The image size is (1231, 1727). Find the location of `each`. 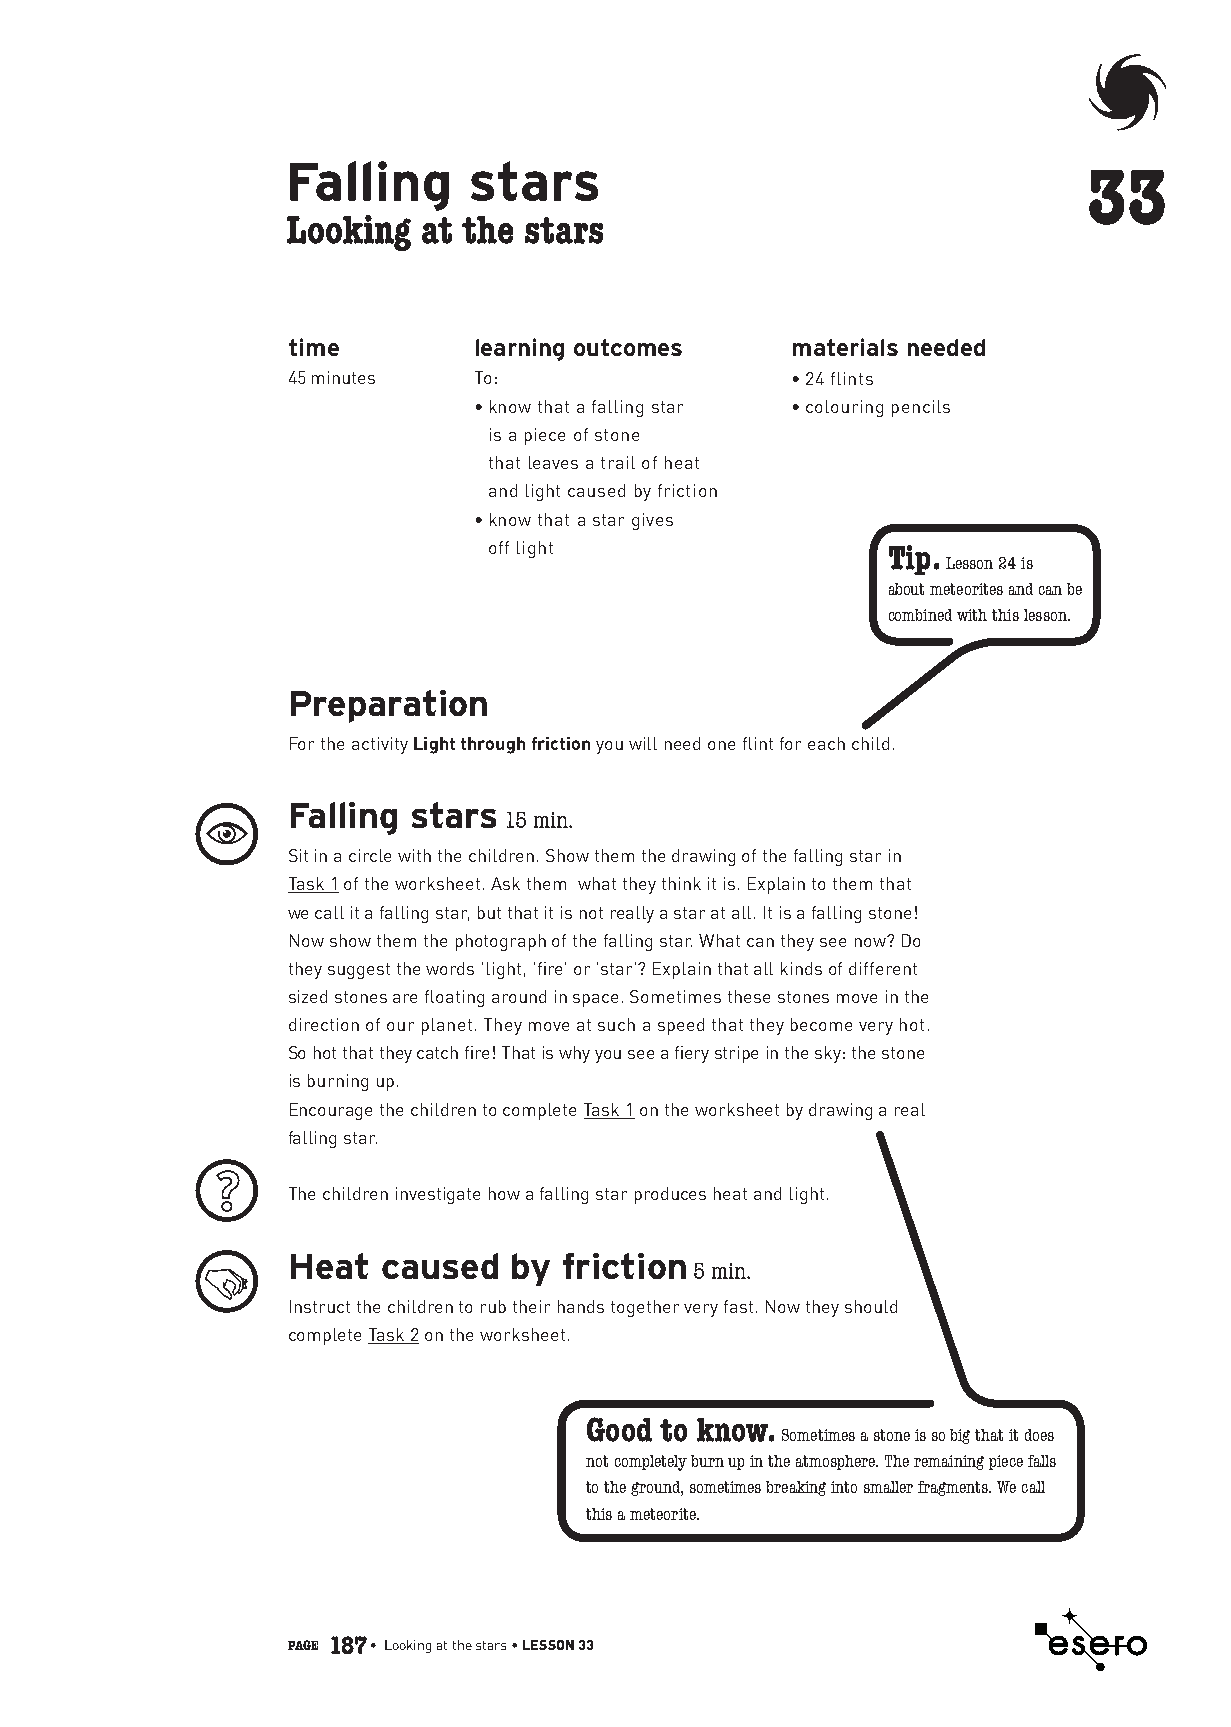

each is located at coordinates (826, 743).
